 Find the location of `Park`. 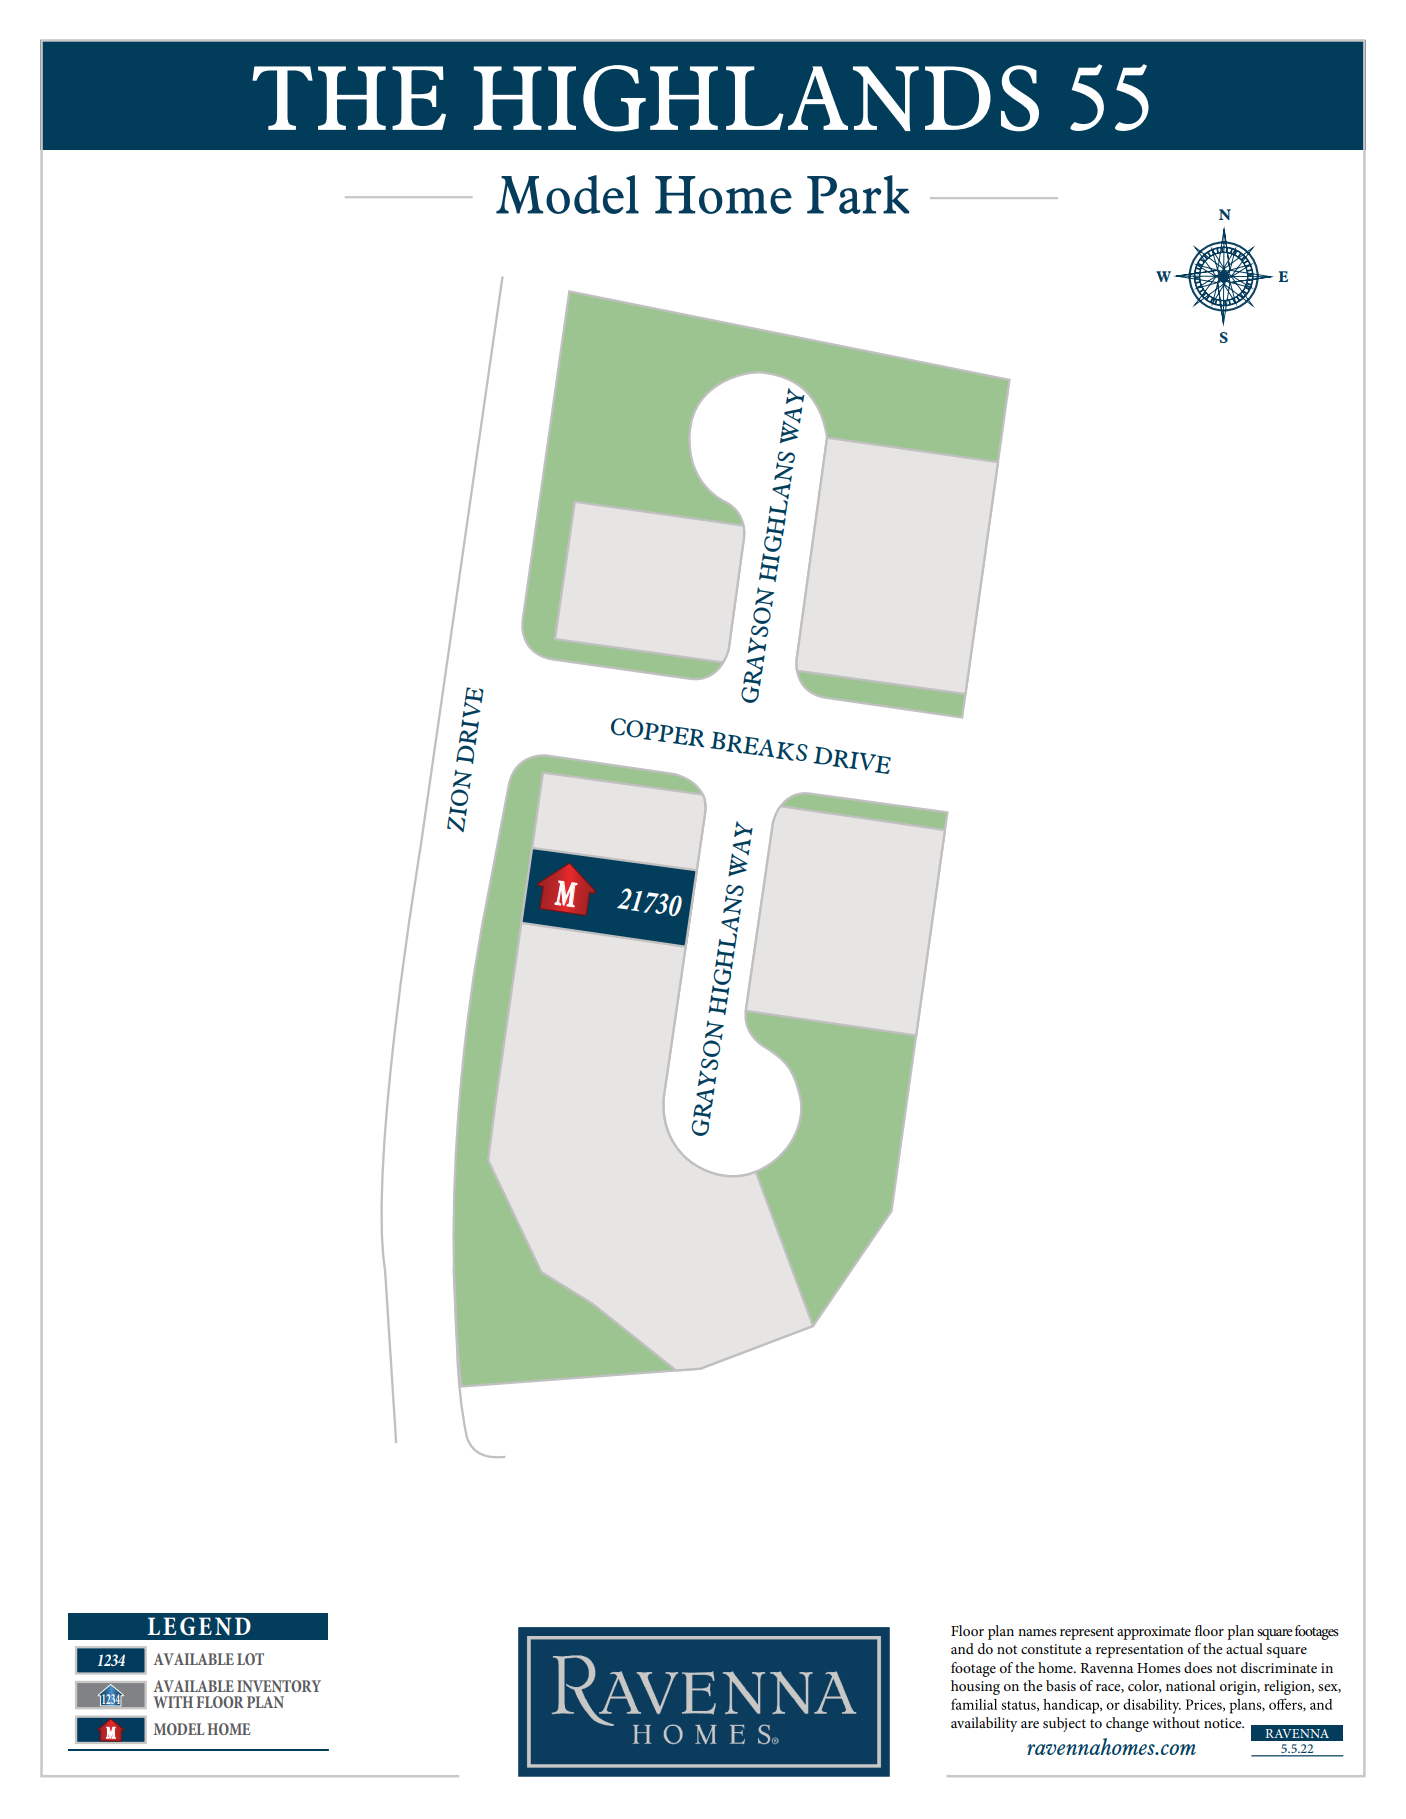

Park is located at coordinates (858, 194).
